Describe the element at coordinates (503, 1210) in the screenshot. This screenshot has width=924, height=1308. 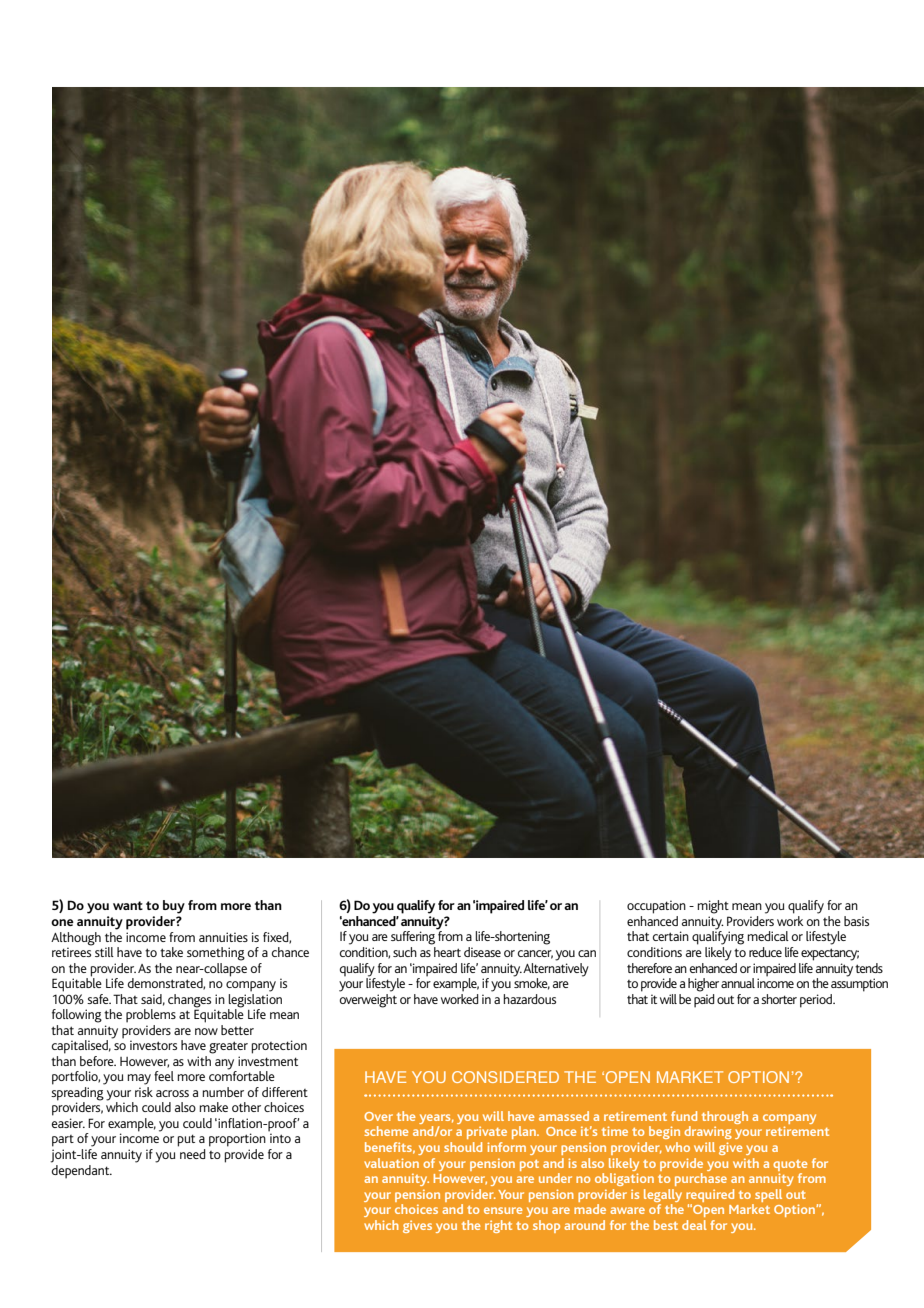
I see `ensure` at that location.
